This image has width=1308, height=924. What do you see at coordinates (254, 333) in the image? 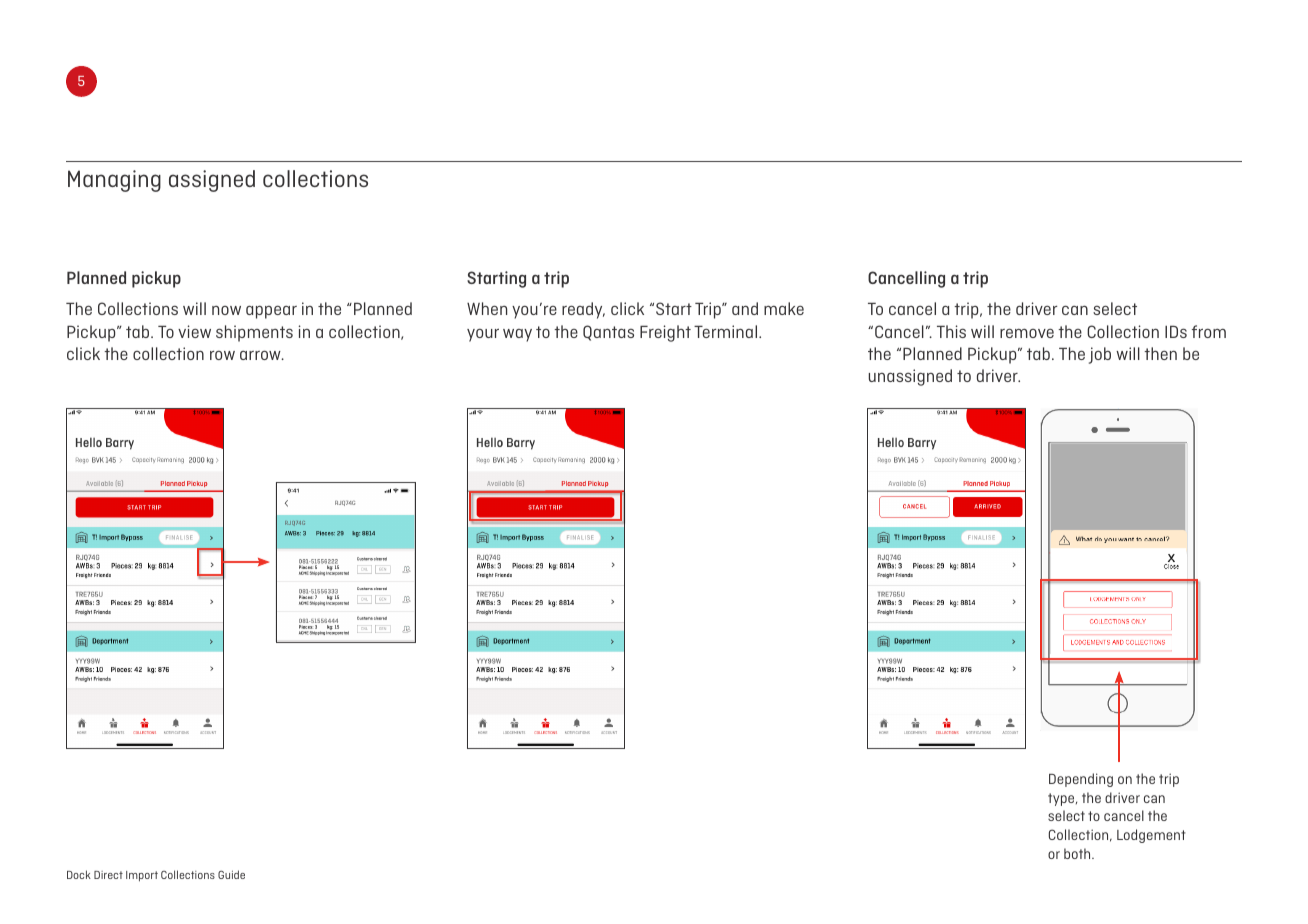
I see `shipments` at bounding box center [254, 333].
